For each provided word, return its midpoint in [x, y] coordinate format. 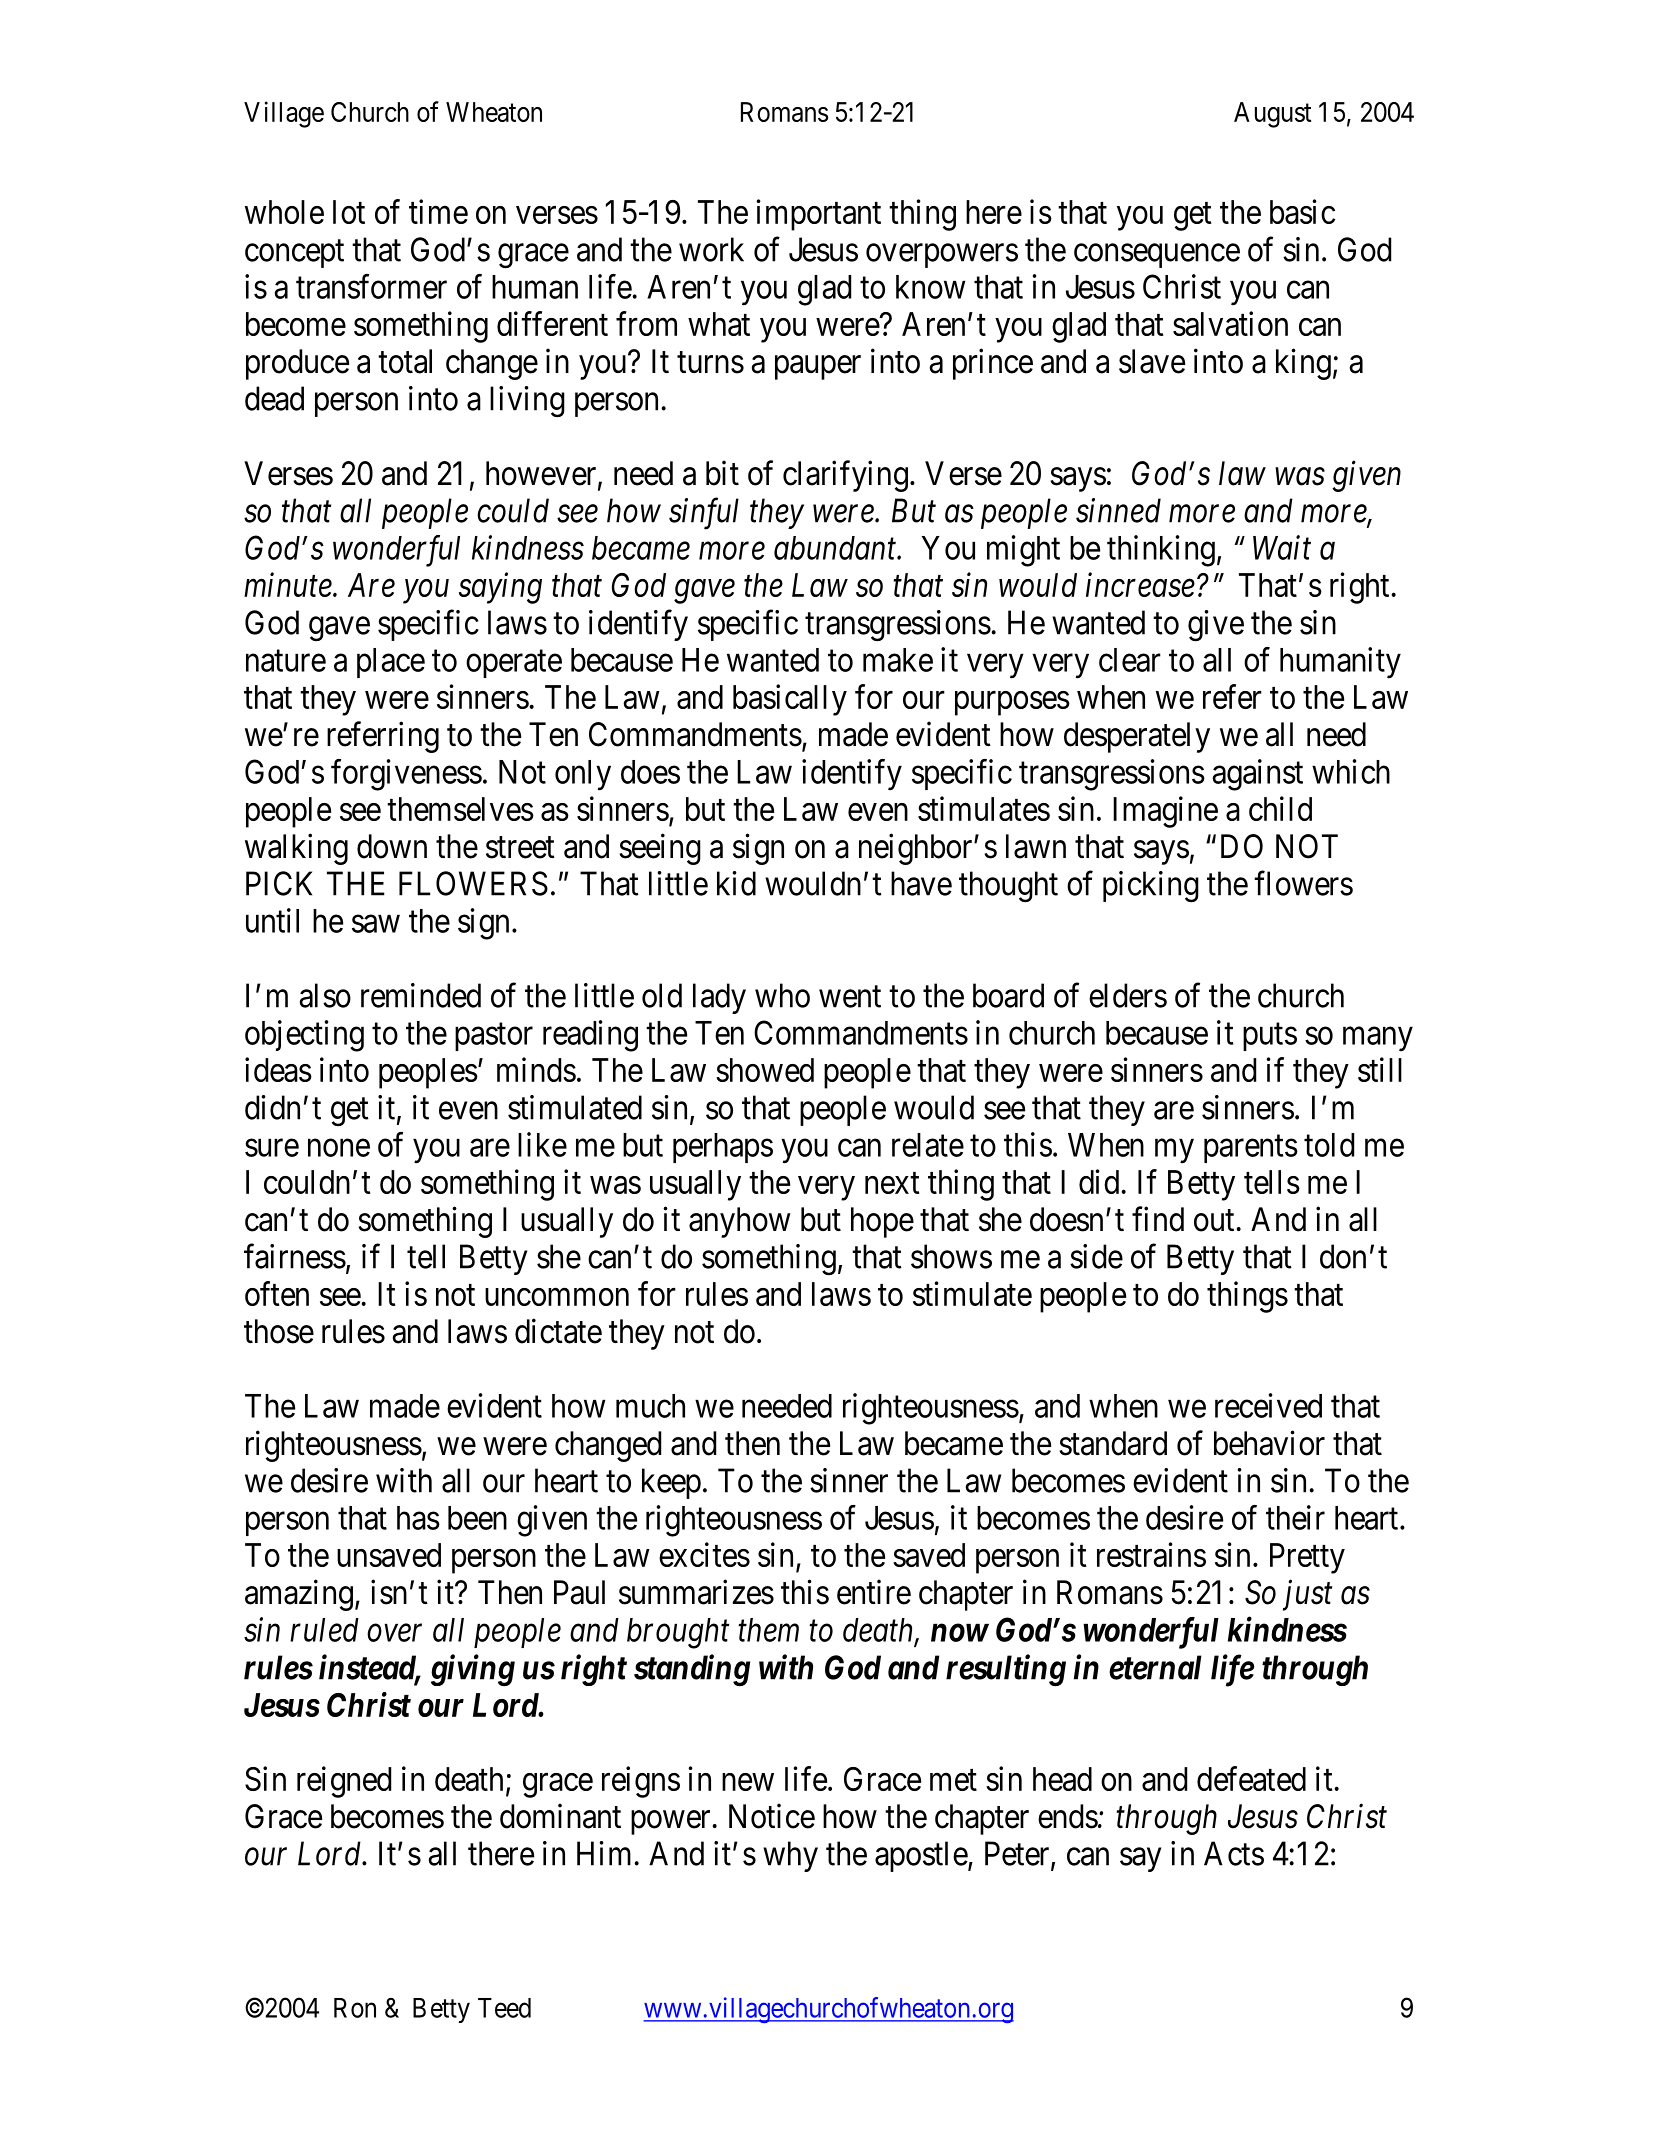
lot [349, 212]
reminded [421, 995]
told [1329, 1145]
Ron [355, 2008]
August [1273, 115]
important [818, 215]
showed [765, 1070]
